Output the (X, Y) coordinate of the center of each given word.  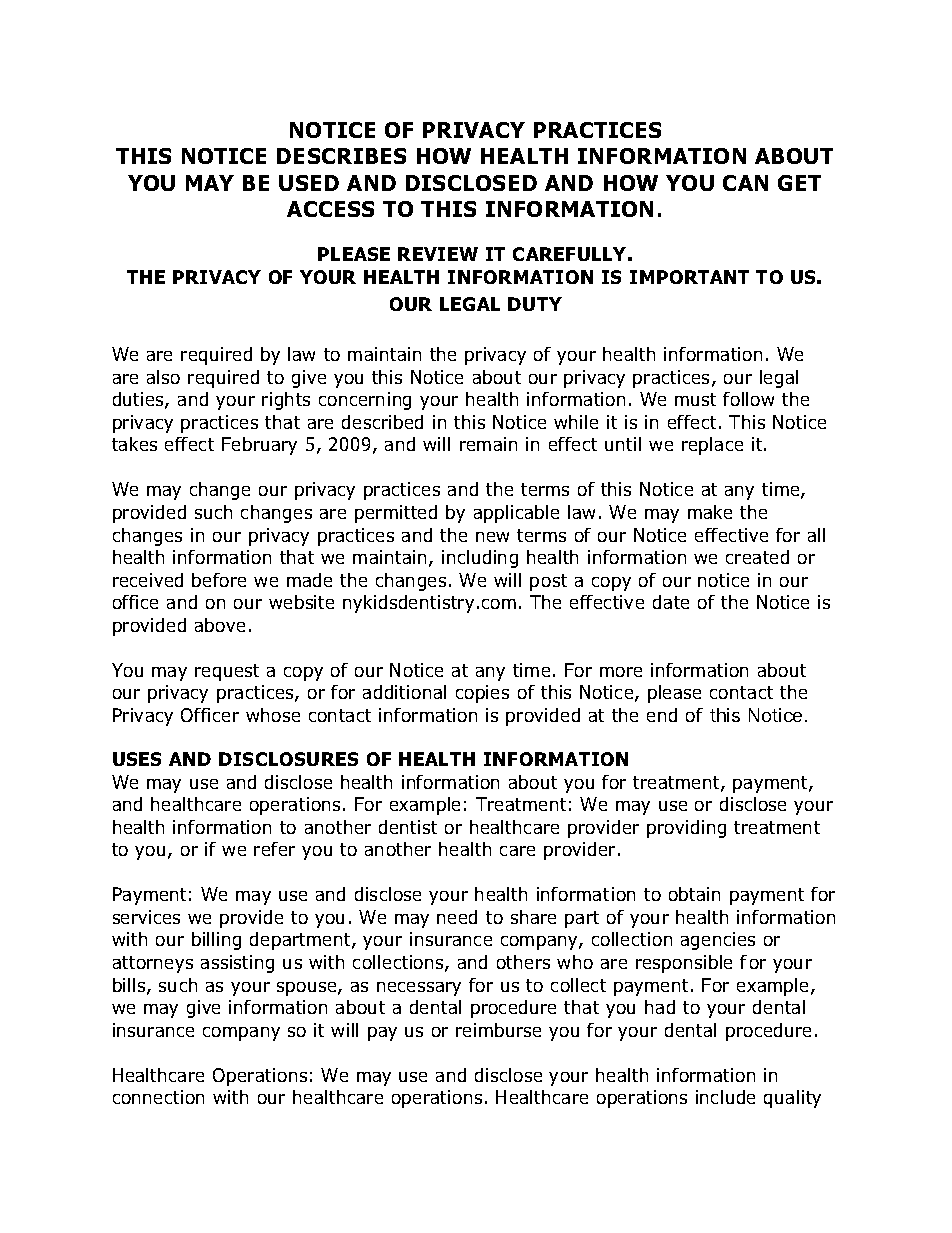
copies (482, 694)
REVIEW (438, 254)
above (220, 625)
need (457, 917)
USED (309, 183)
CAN (745, 183)
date (671, 602)
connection (158, 1097)
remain (488, 444)
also (163, 377)
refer (274, 849)
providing (686, 829)
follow (748, 399)
